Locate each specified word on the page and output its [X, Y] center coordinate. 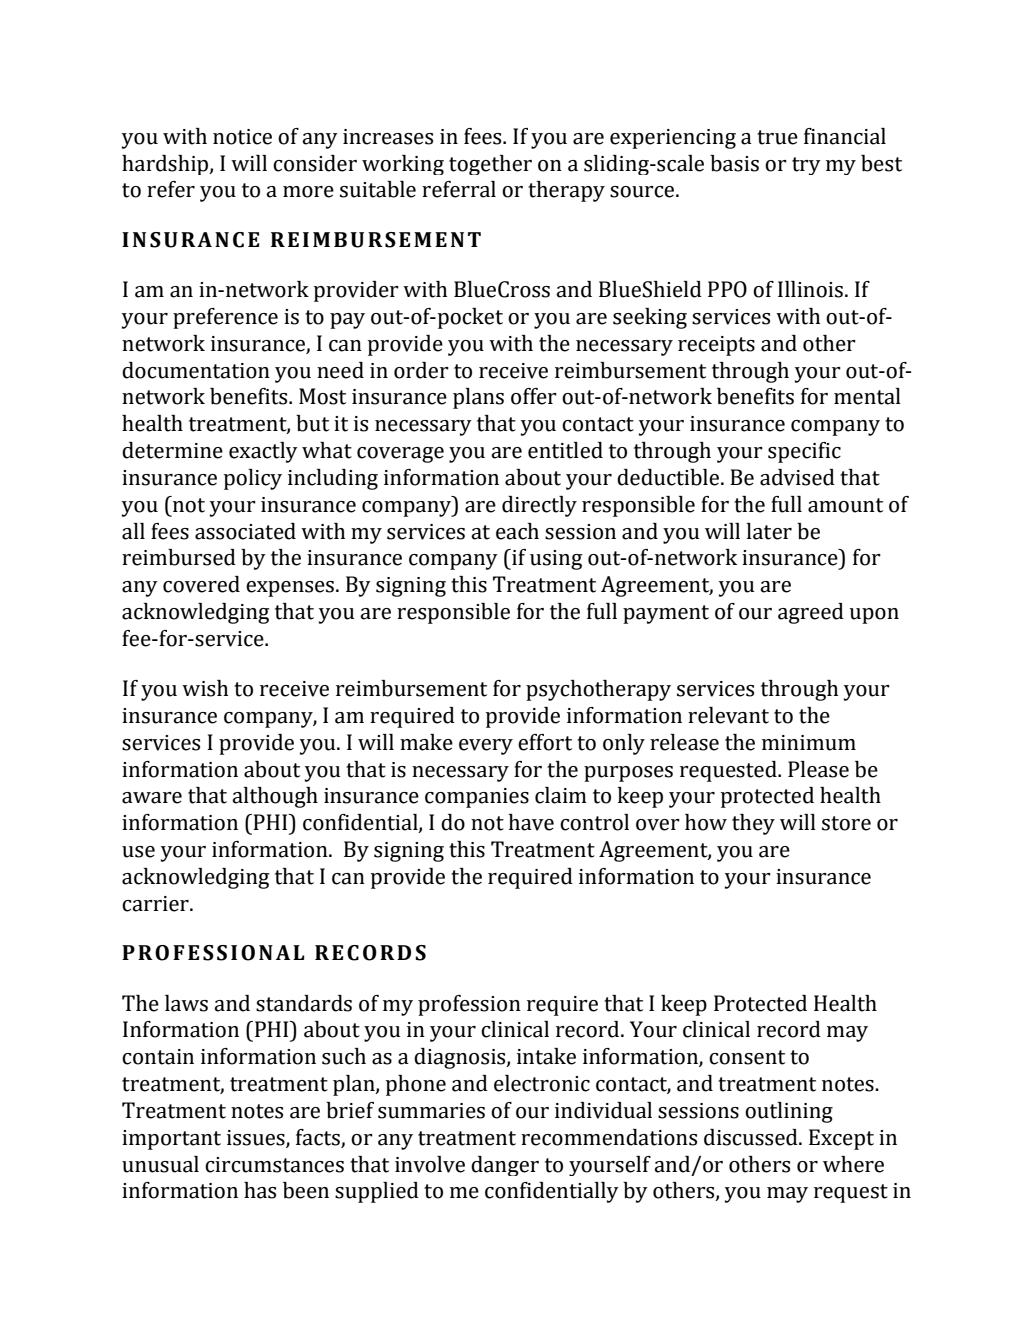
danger [505, 1166]
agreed [811, 613]
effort [545, 742]
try [806, 166]
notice [242, 137]
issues [257, 1138]
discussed [752, 1137]
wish [205, 688]
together [490, 165]
